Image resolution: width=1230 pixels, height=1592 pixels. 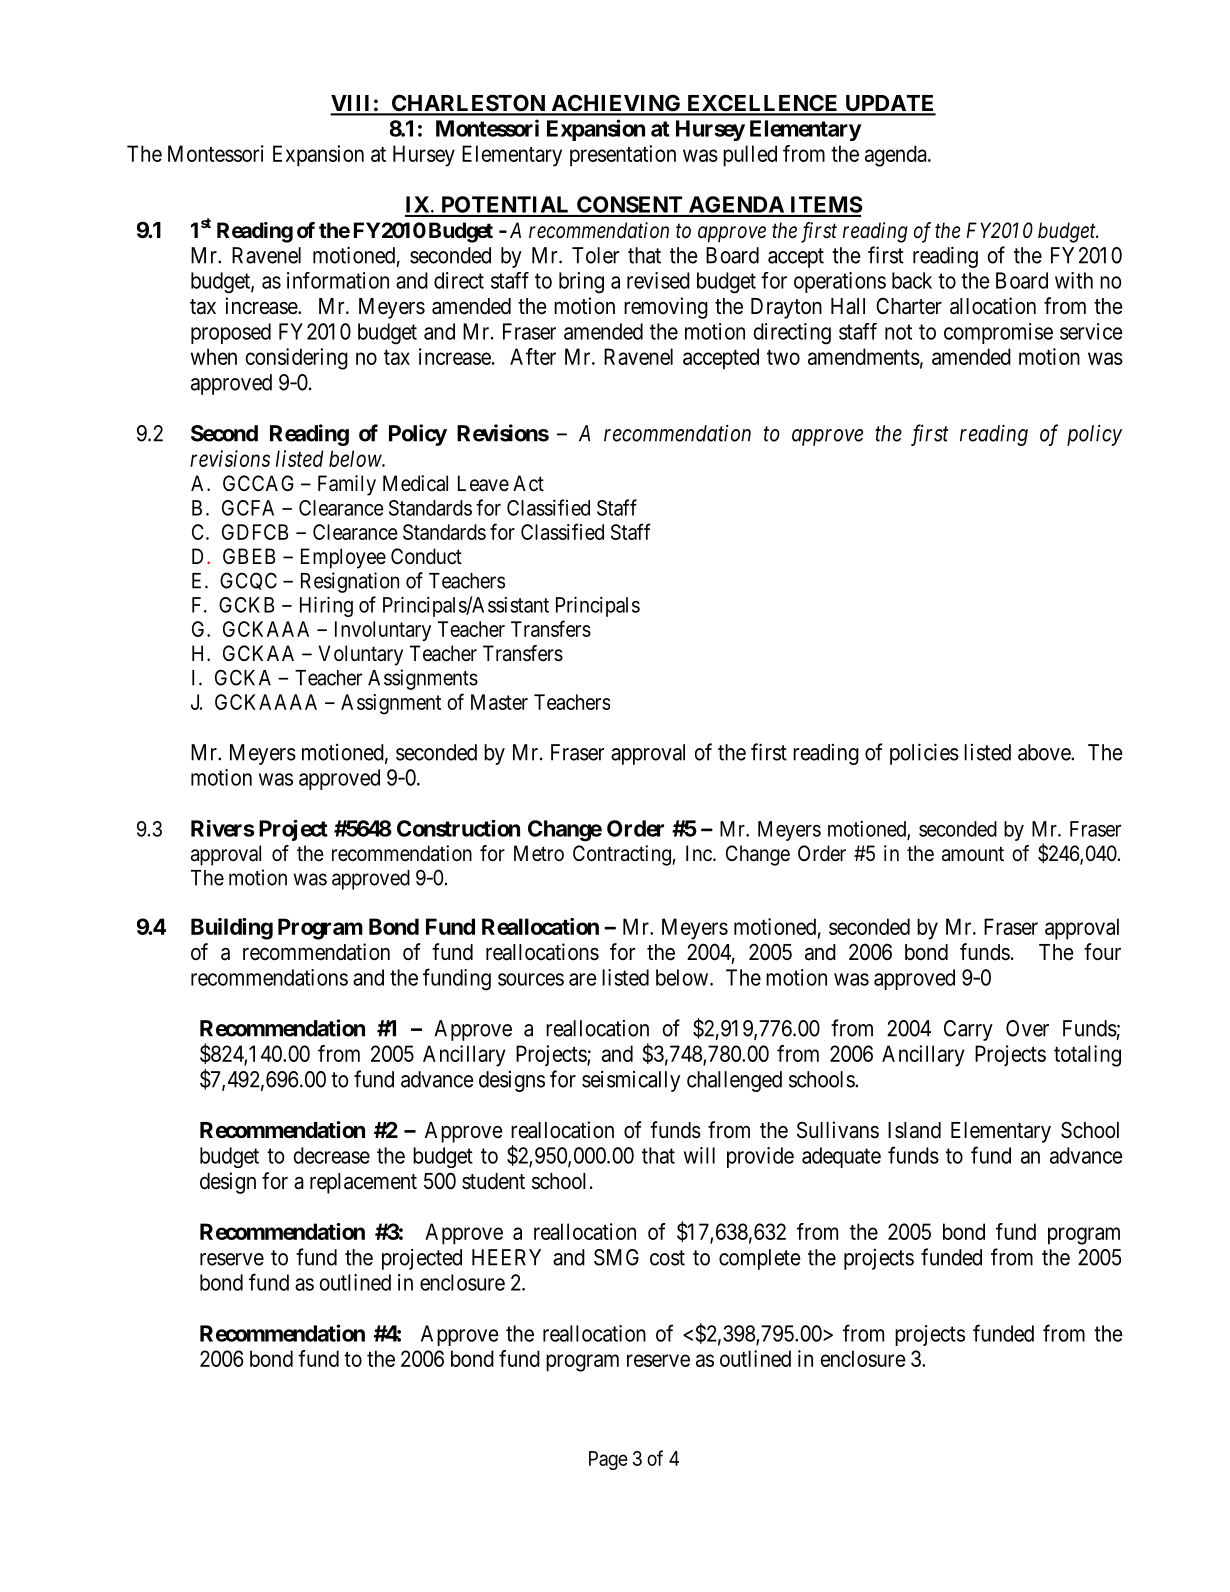 What do you see at coordinates (583, 979) in the image?
I see `are` at bounding box center [583, 979].
